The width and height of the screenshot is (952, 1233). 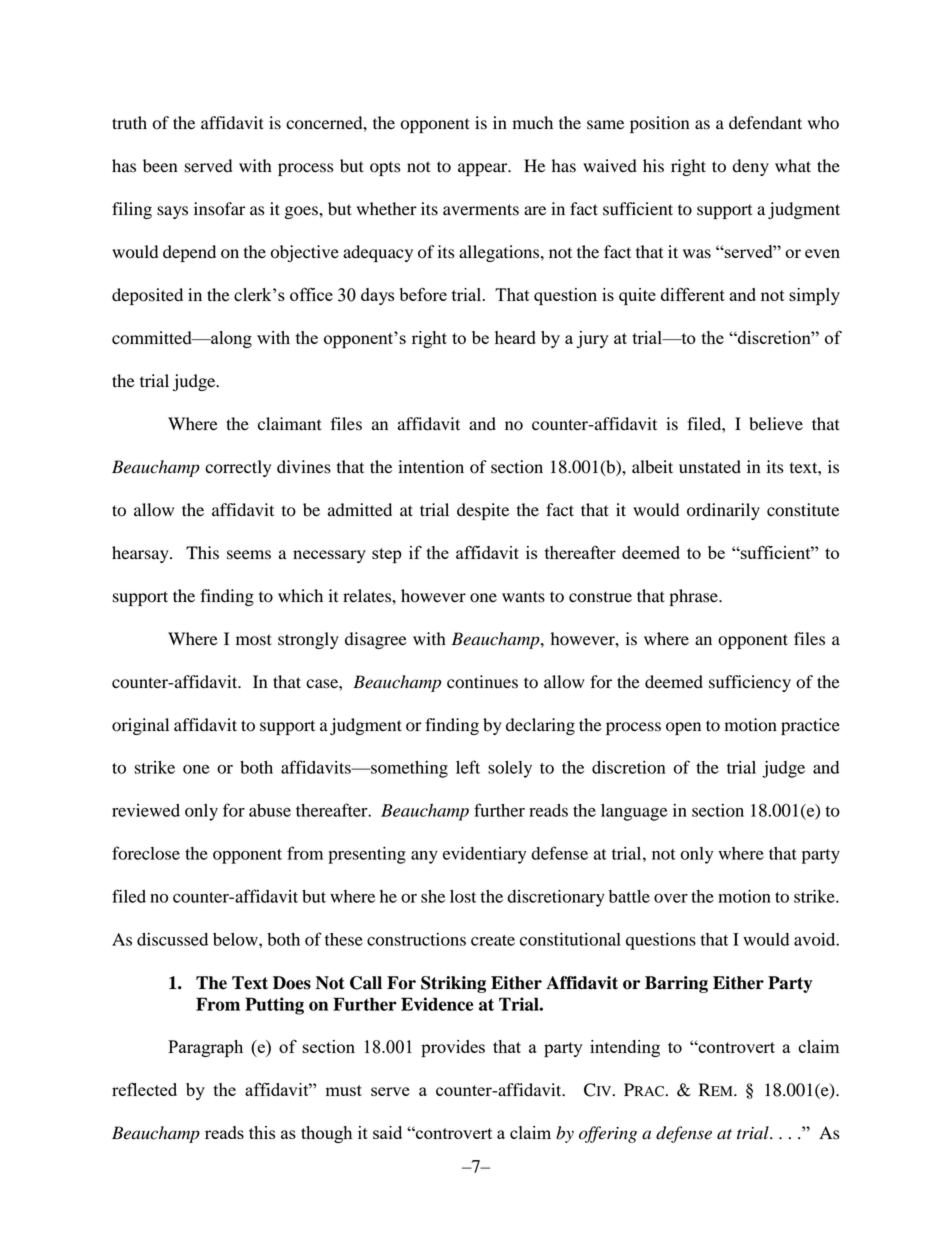 What do you see at coordinates (695, 597) in the screenshot?
I see `phrase` at bounding box center [695, 597].
